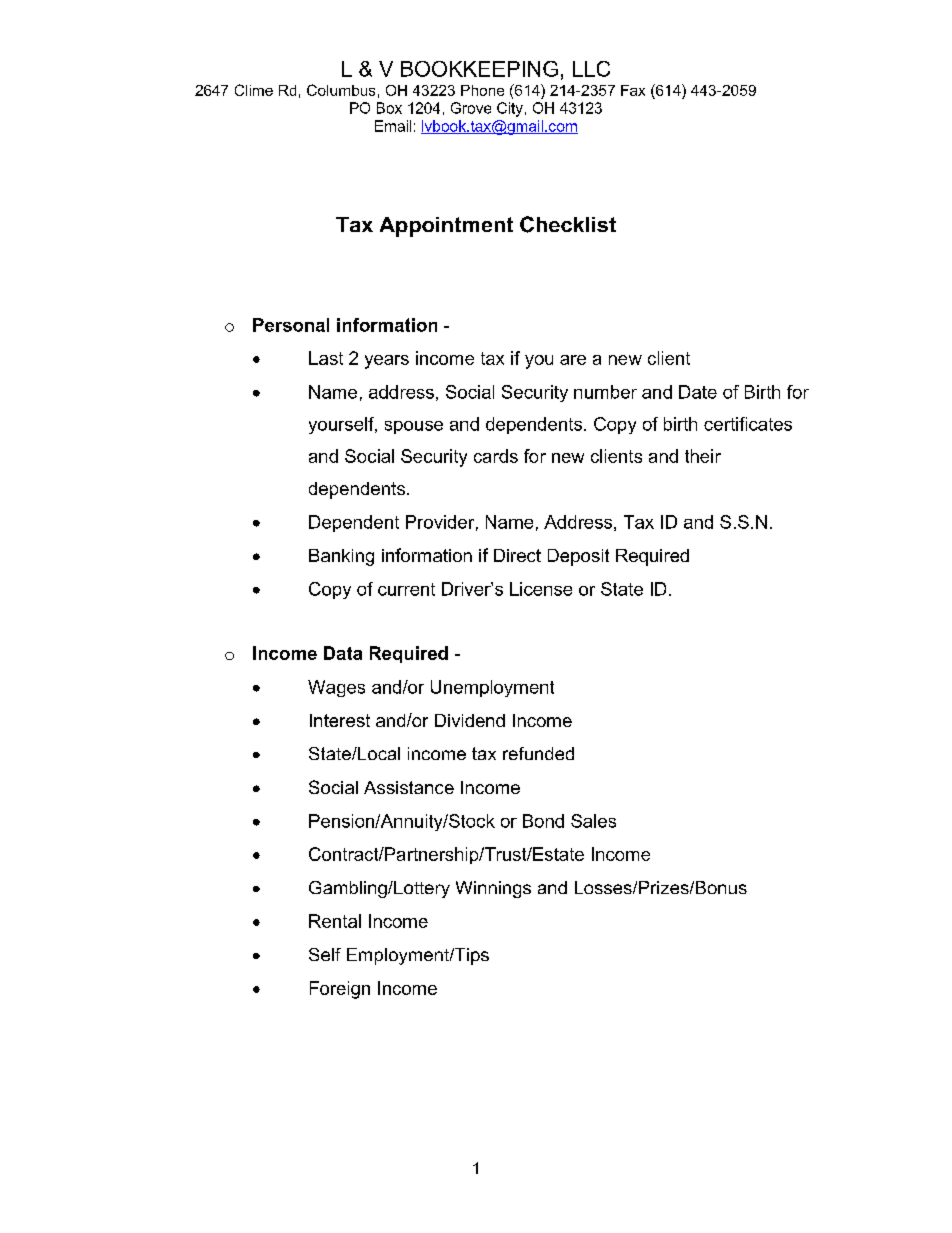  Describe the element at coordinates (336, 688) in the screenshot. I see `Wages` at that location.
